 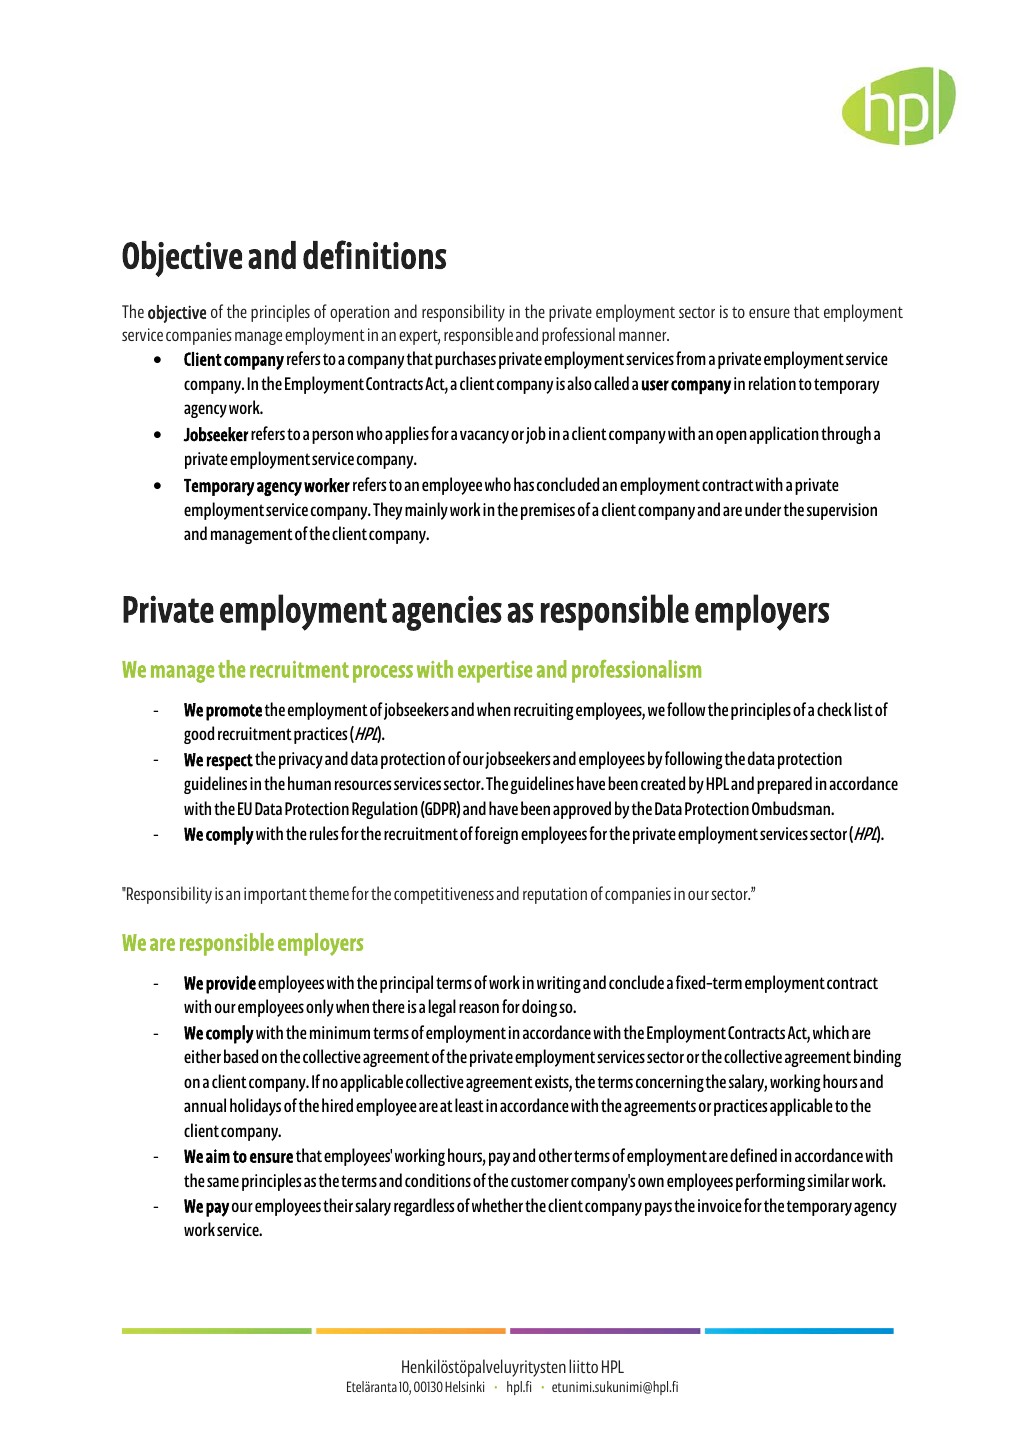 I want to click on which, so click(x=831, y=1032).
